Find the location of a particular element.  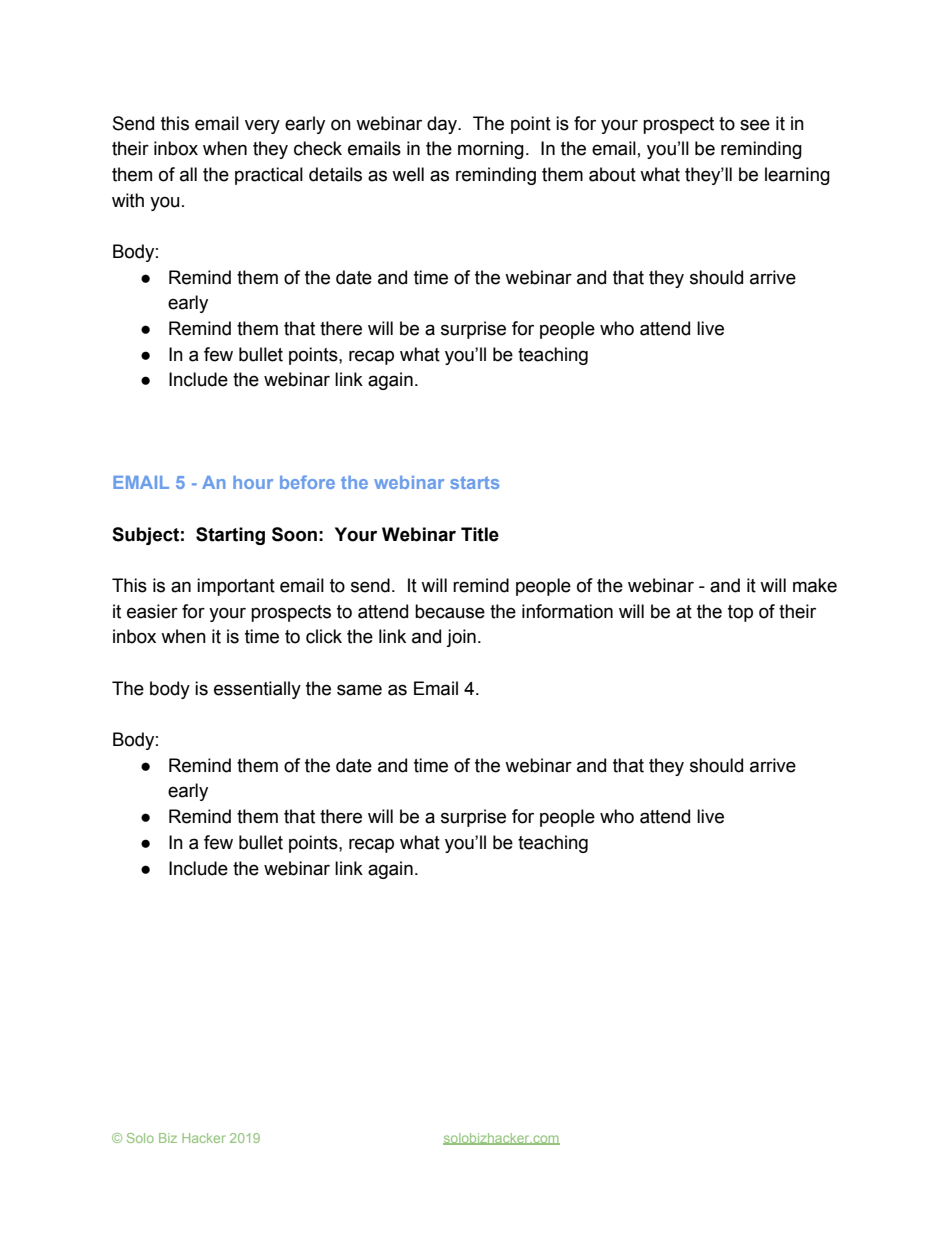

very is located at coordinates (262, 126).
